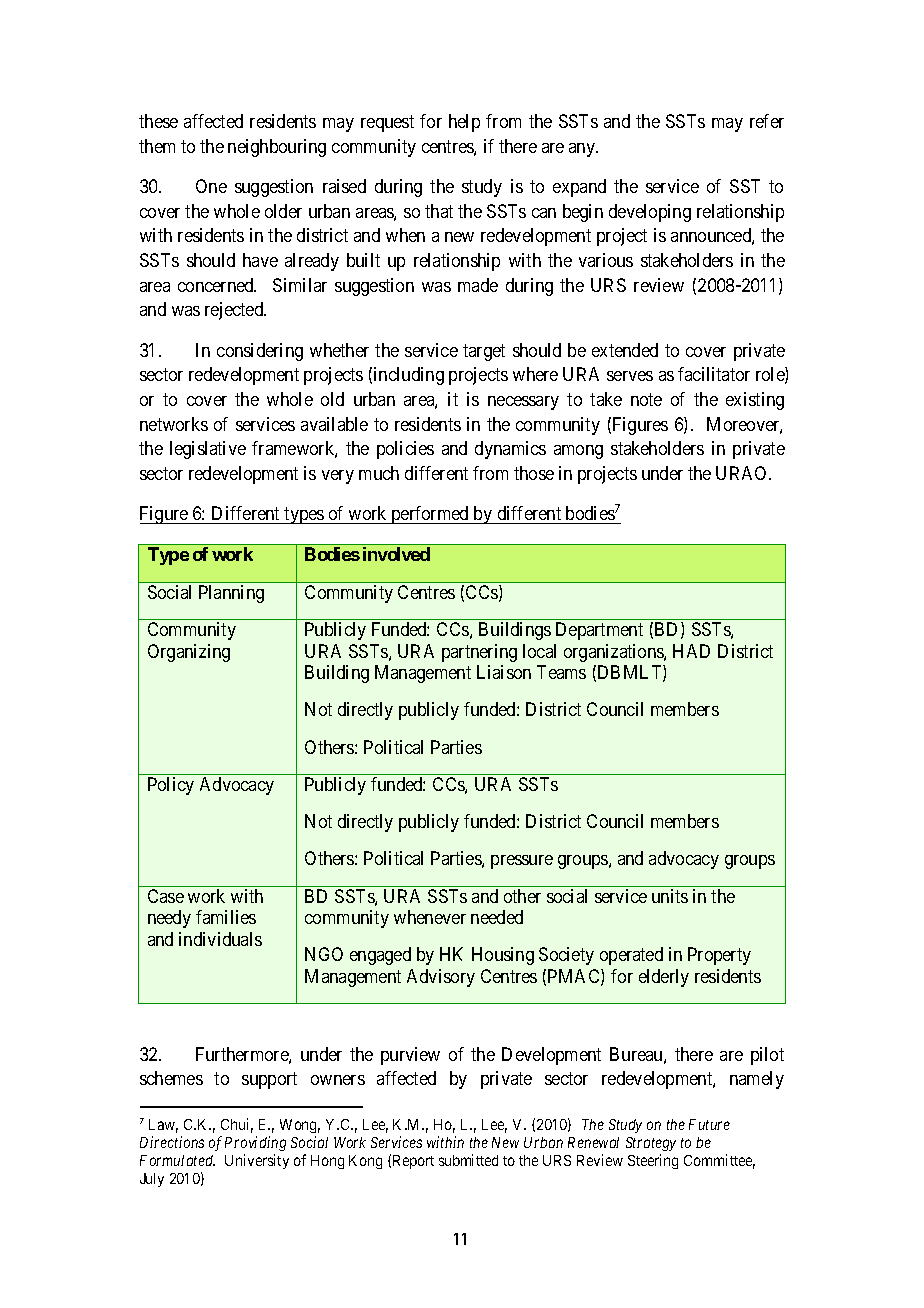 This screenshot has height=1308, width=924. I want to click on legislative, so click(208, 450).
